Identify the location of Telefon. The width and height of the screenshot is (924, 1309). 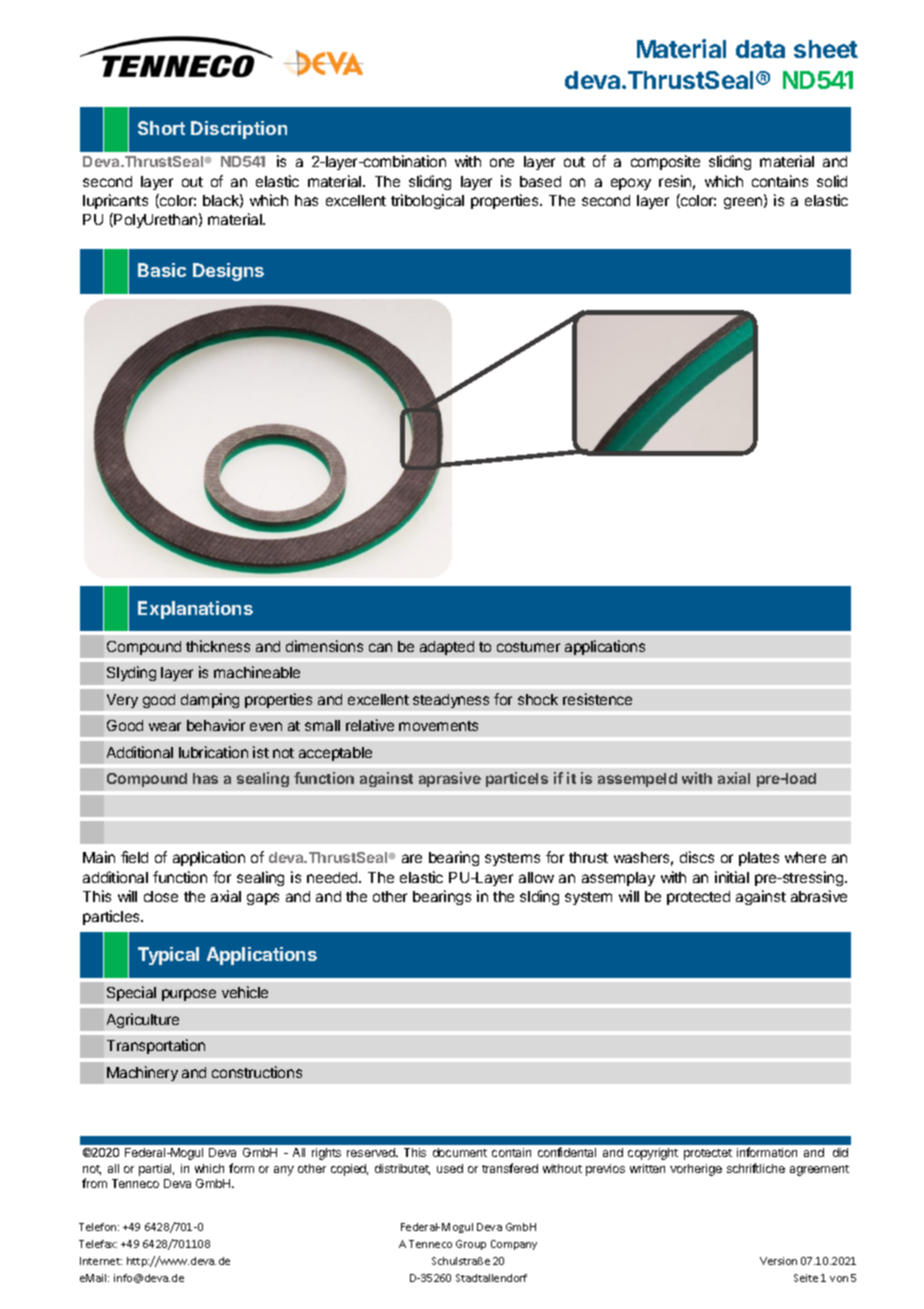
(99, 1227).
